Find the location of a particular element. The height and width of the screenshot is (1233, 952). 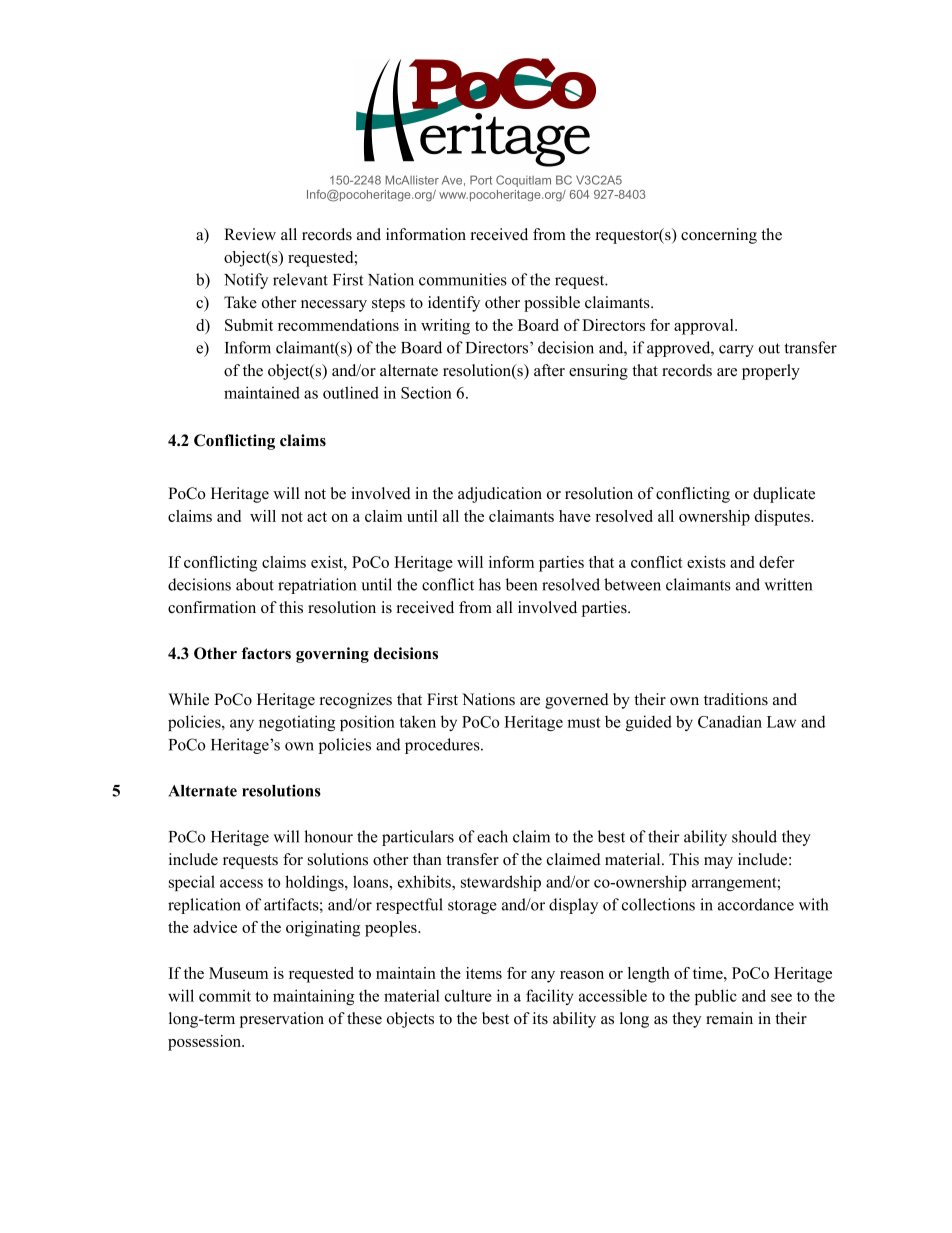

Port is located at coordinates (481, 180).
